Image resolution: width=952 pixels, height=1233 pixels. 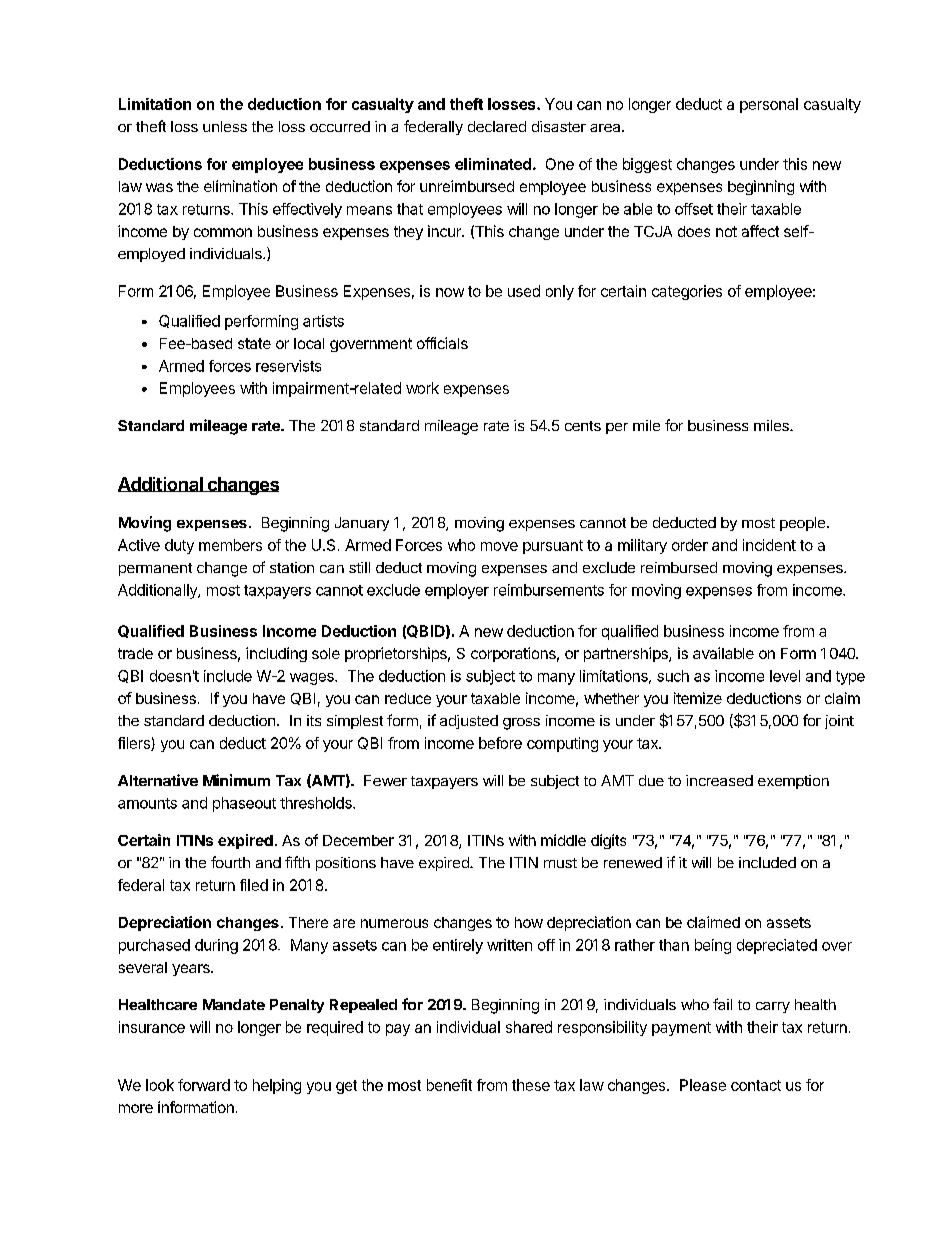 What do you see at coordinates (225, 126) in the screenshot?
I see `unless` at bounding box center [225, 126].
